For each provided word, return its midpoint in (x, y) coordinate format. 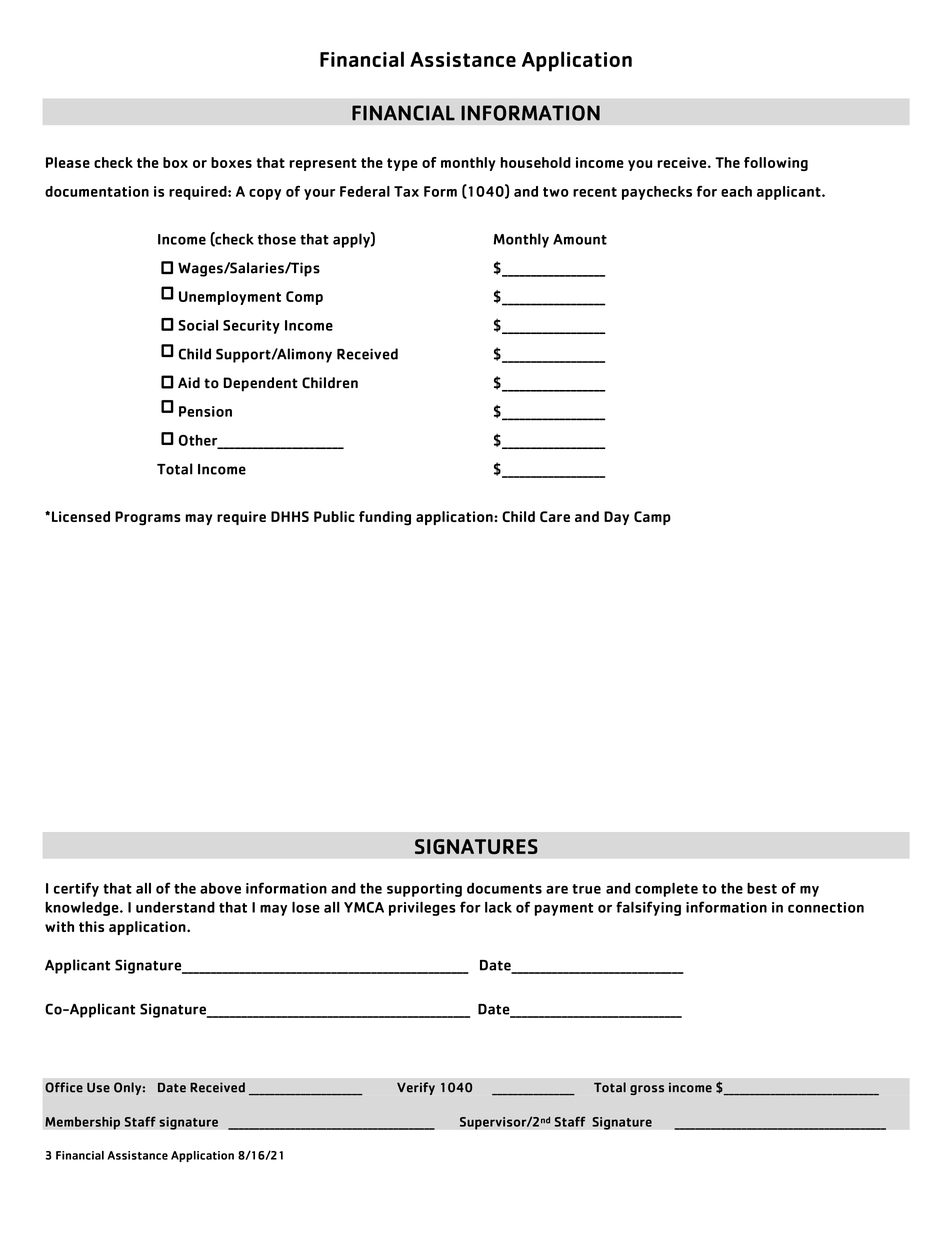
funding (385, 518)
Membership (82, 1123)
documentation (97, 191)
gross (647, 1090)
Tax (406, 191)
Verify (416, 1088)
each (736, 191)
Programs (148, 518)
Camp (652, 518)
